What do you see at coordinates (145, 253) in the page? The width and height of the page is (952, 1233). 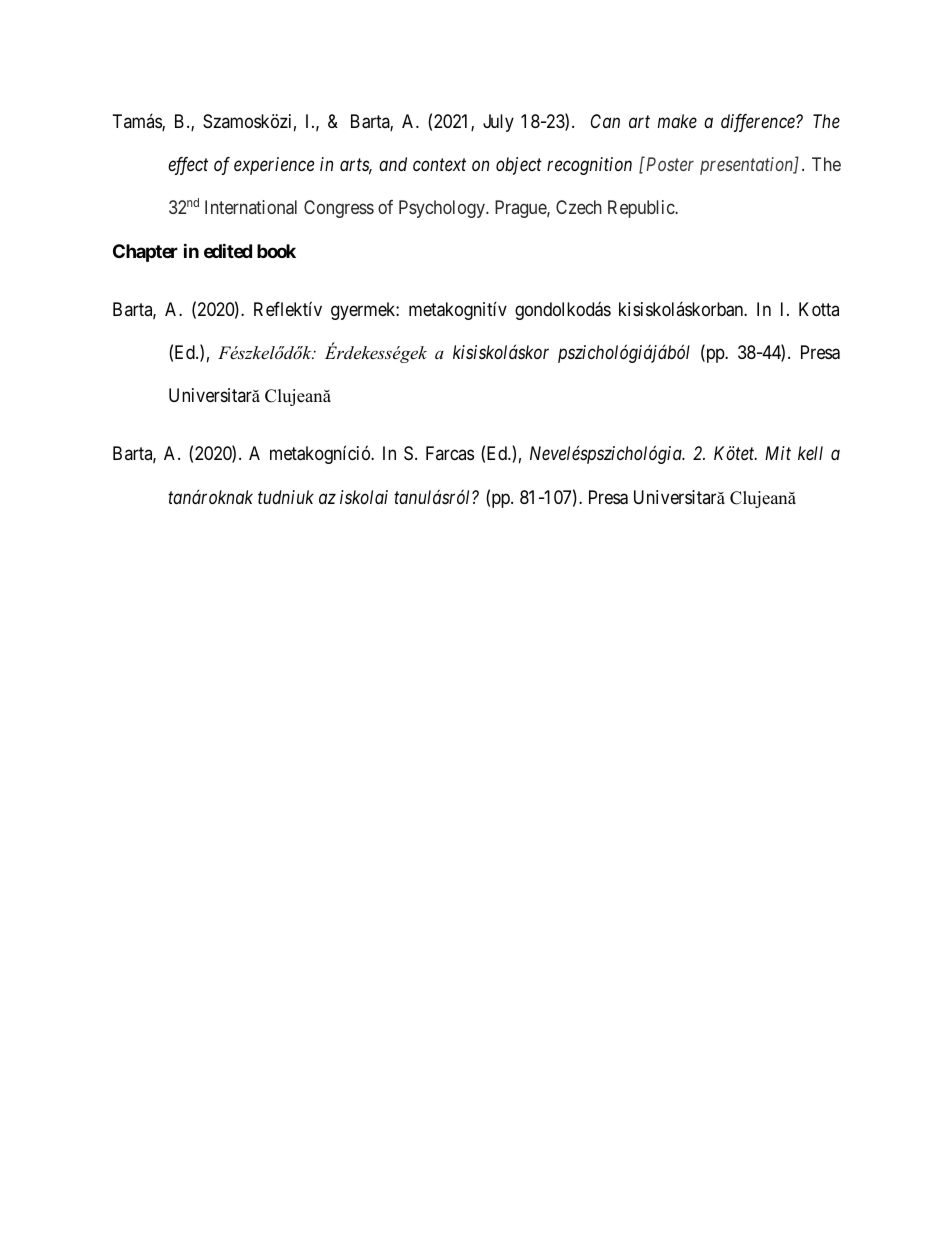 I see `Chapter` at bounding box center [145, 253].
